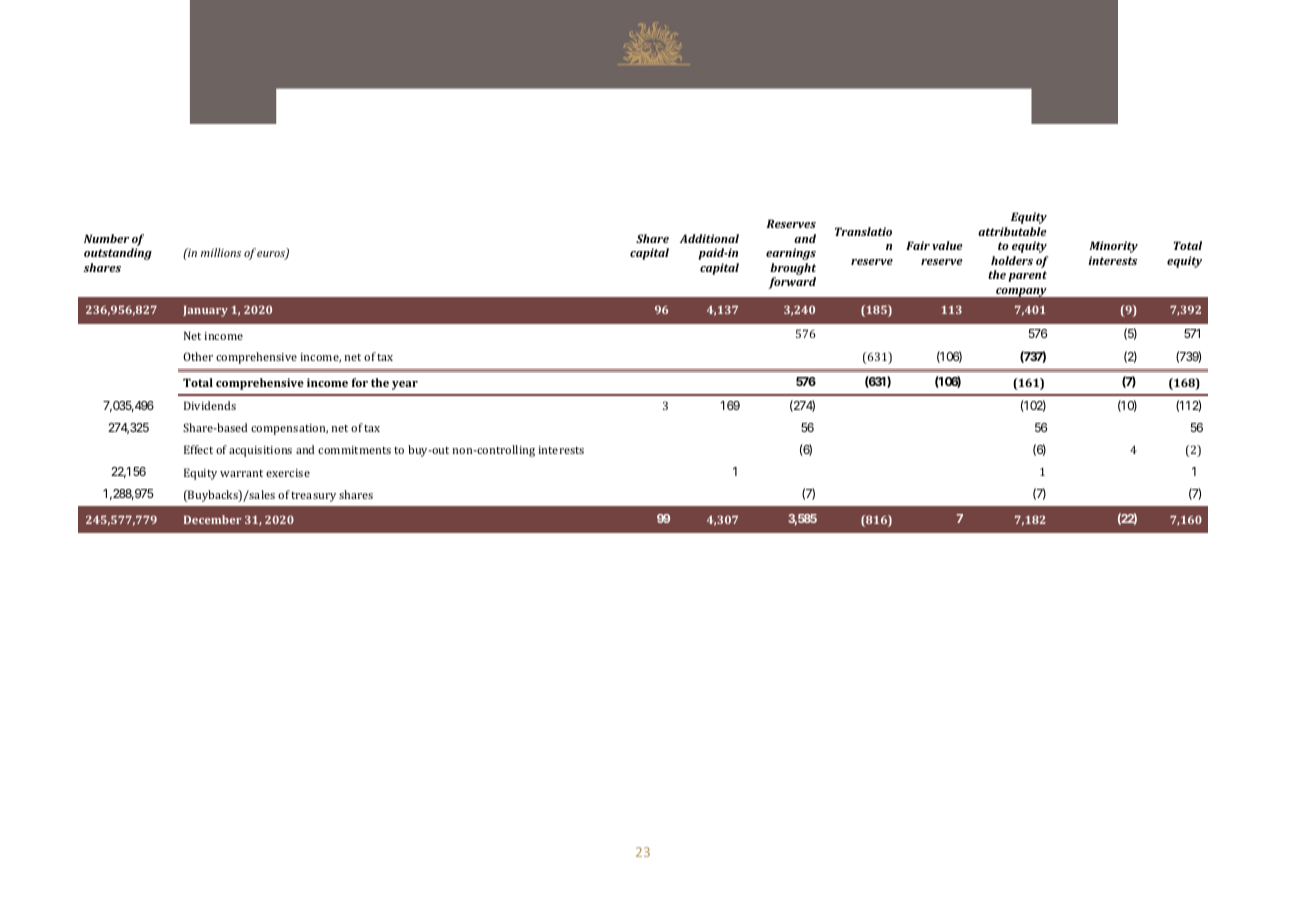 Image resolution: width=1308 pixels, height=924 pixels. Describe the element at coordinates (792, 283) in the screenshot. I see `forward` at that location.
